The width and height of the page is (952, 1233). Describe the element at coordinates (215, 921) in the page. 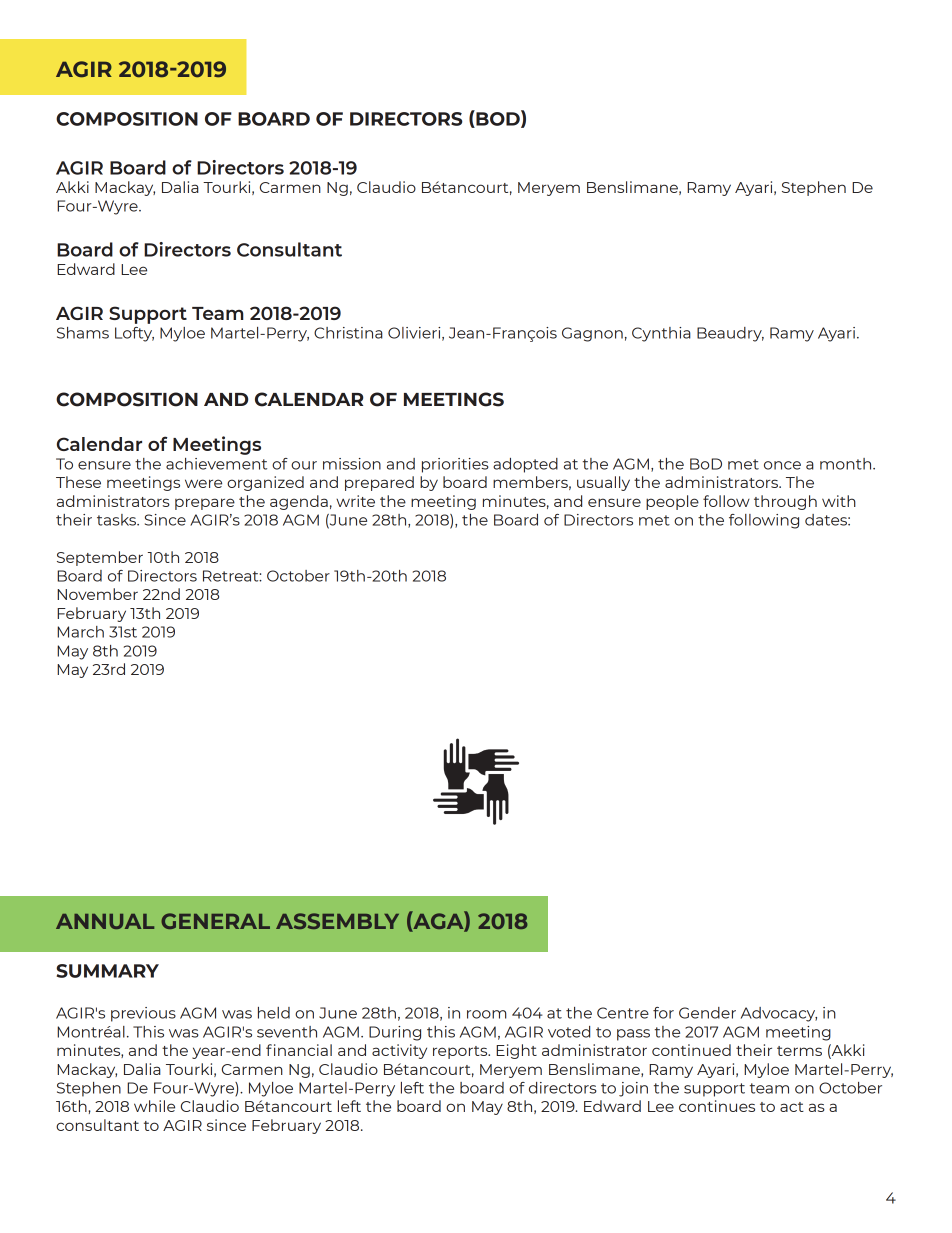

I see `GENERAL` at that location.
